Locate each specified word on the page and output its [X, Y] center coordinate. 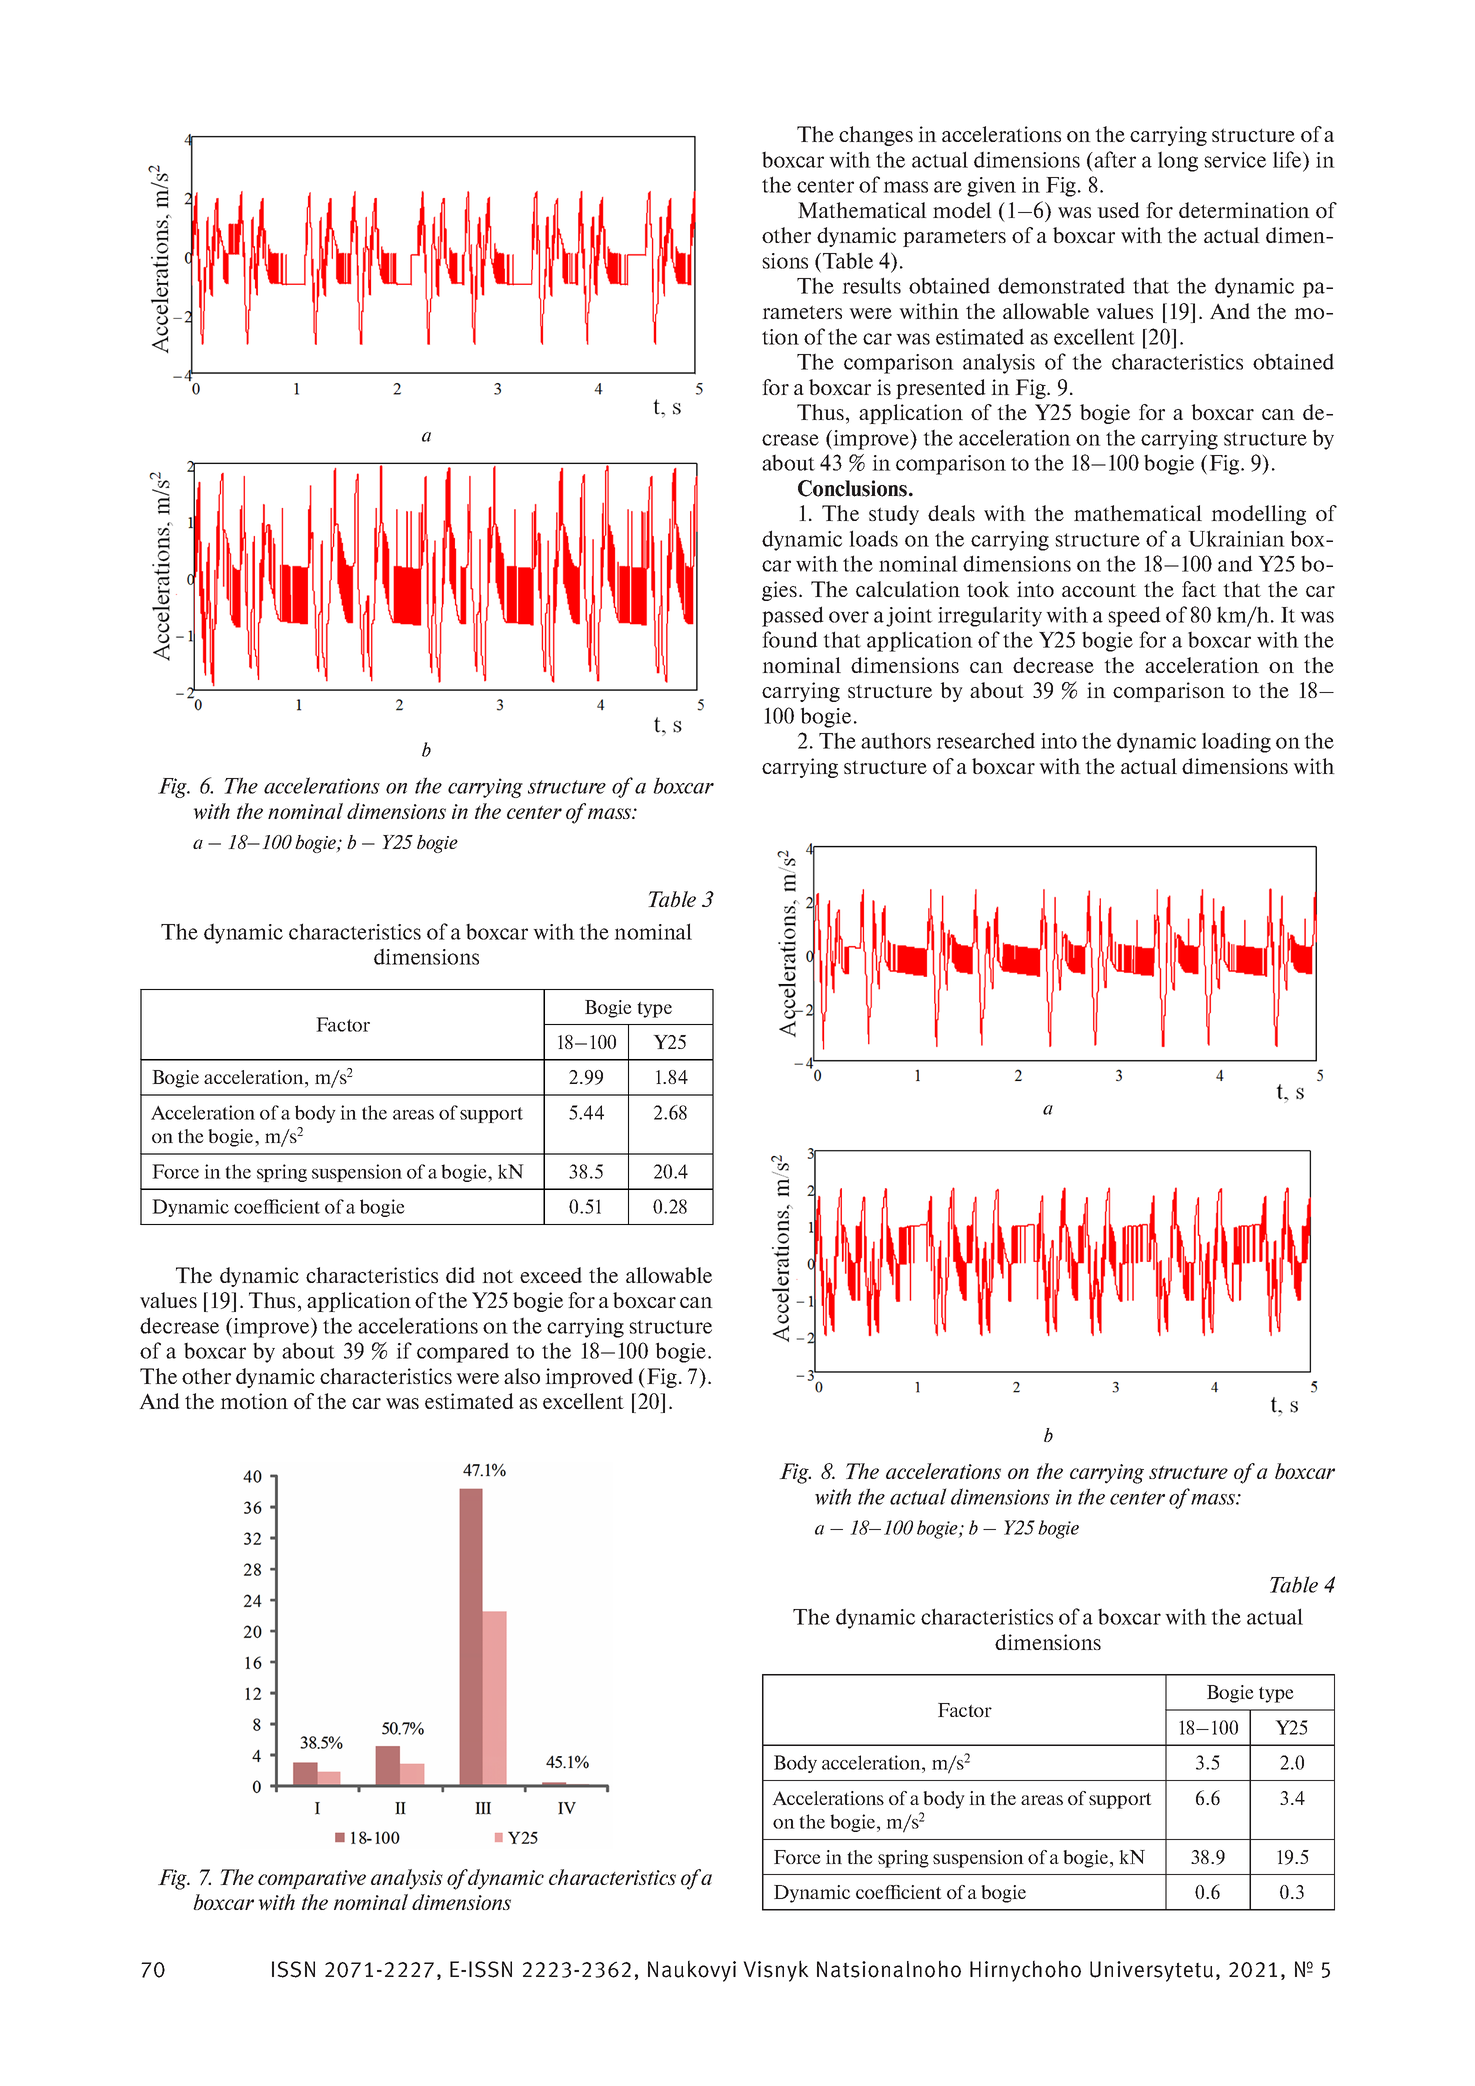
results [871, 285]
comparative [312, 1879]
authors [896, 740]
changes [876, 136]
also [522, 1376]
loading [1236, 742]
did [460, 1275]
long [1178, 161]
